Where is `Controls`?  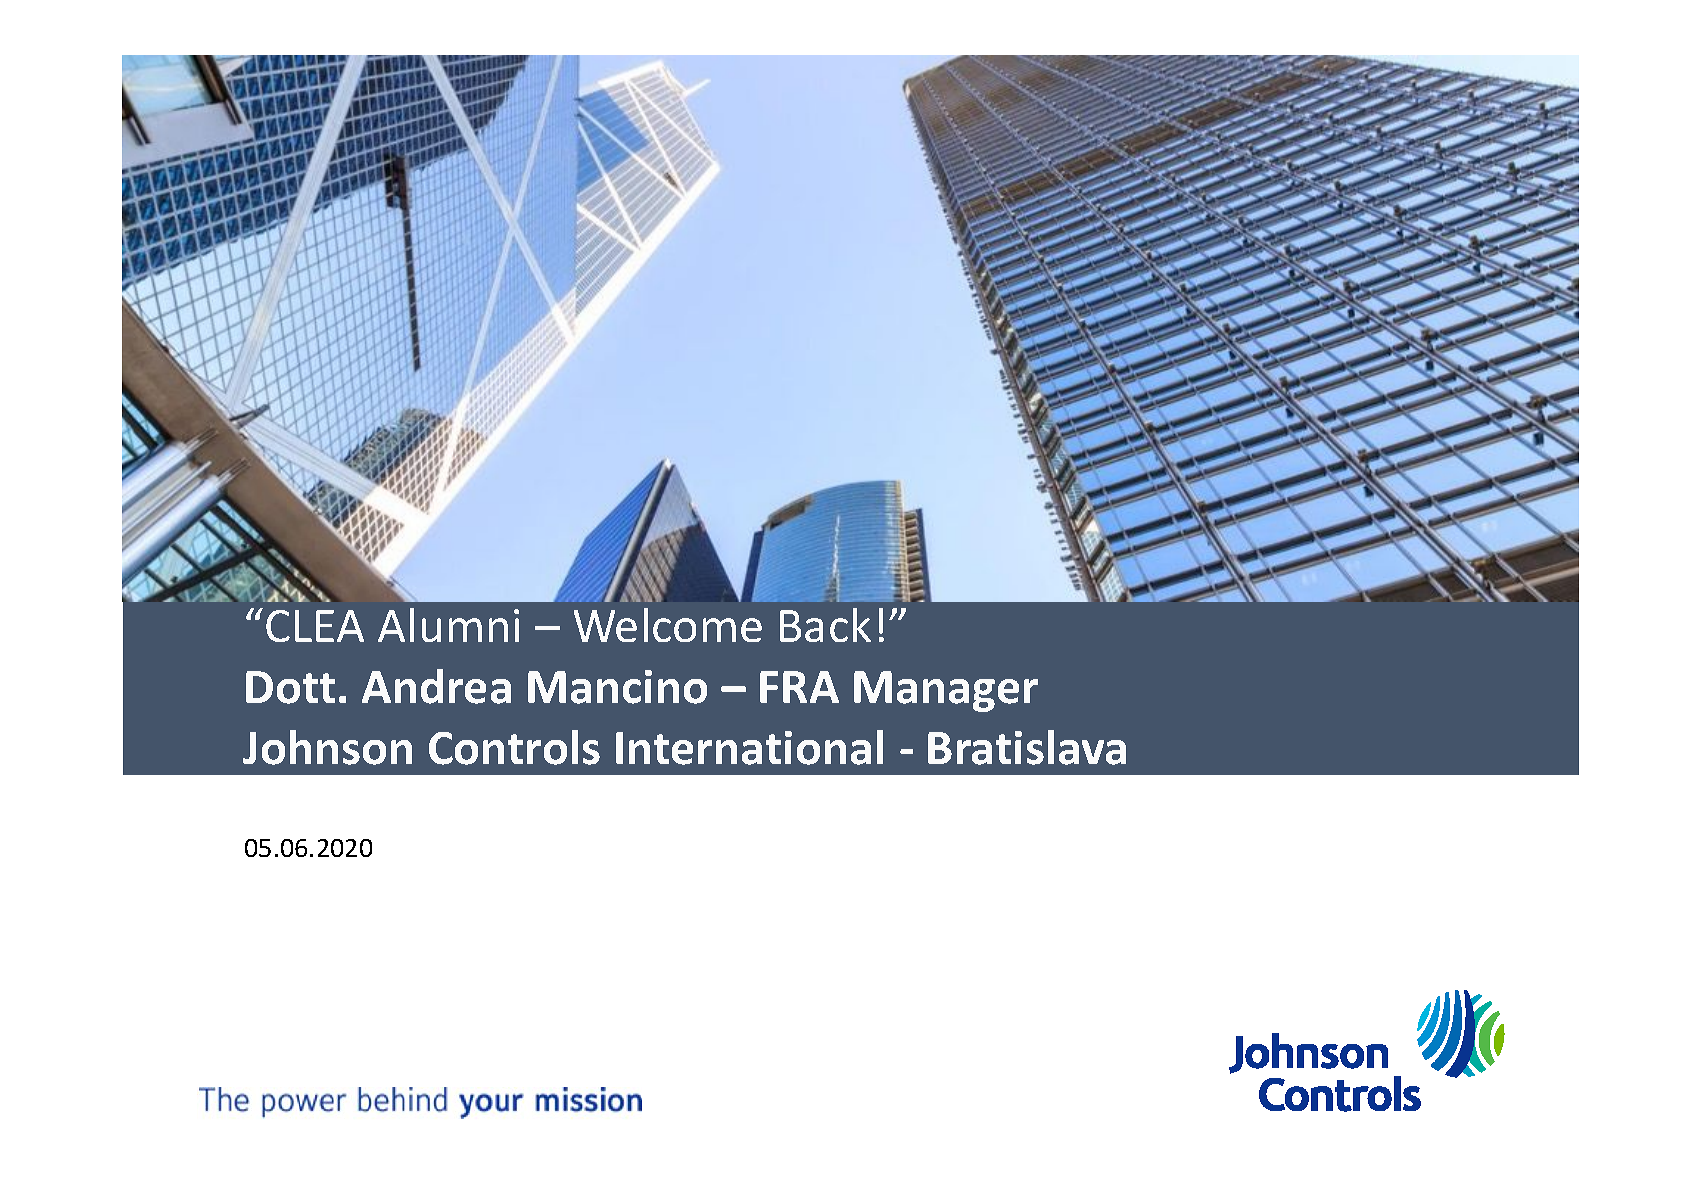 Controls is located at coordinates (514, 747).
